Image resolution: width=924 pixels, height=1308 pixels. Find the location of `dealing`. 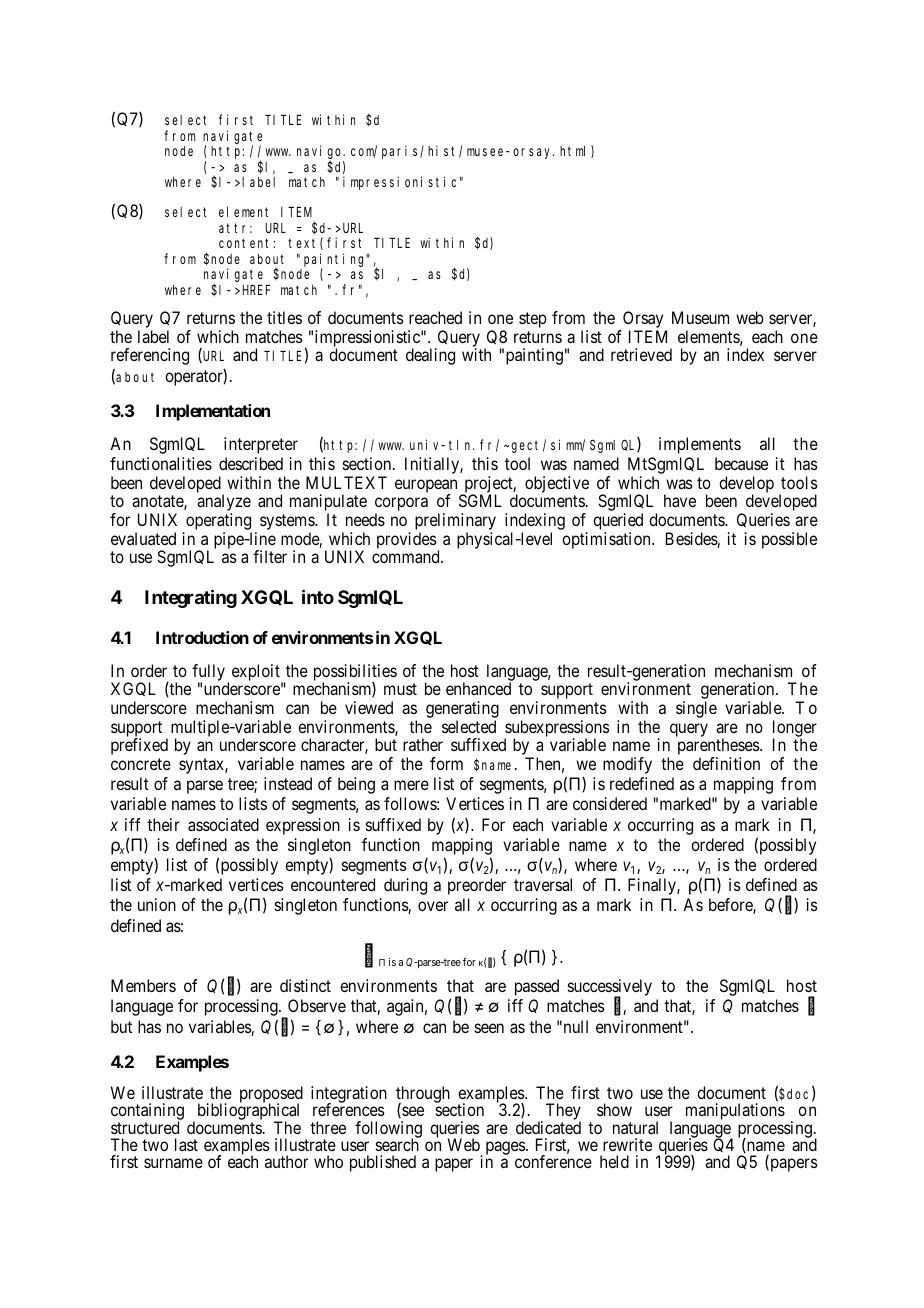

dealing is located at coordinates (430, 356).
